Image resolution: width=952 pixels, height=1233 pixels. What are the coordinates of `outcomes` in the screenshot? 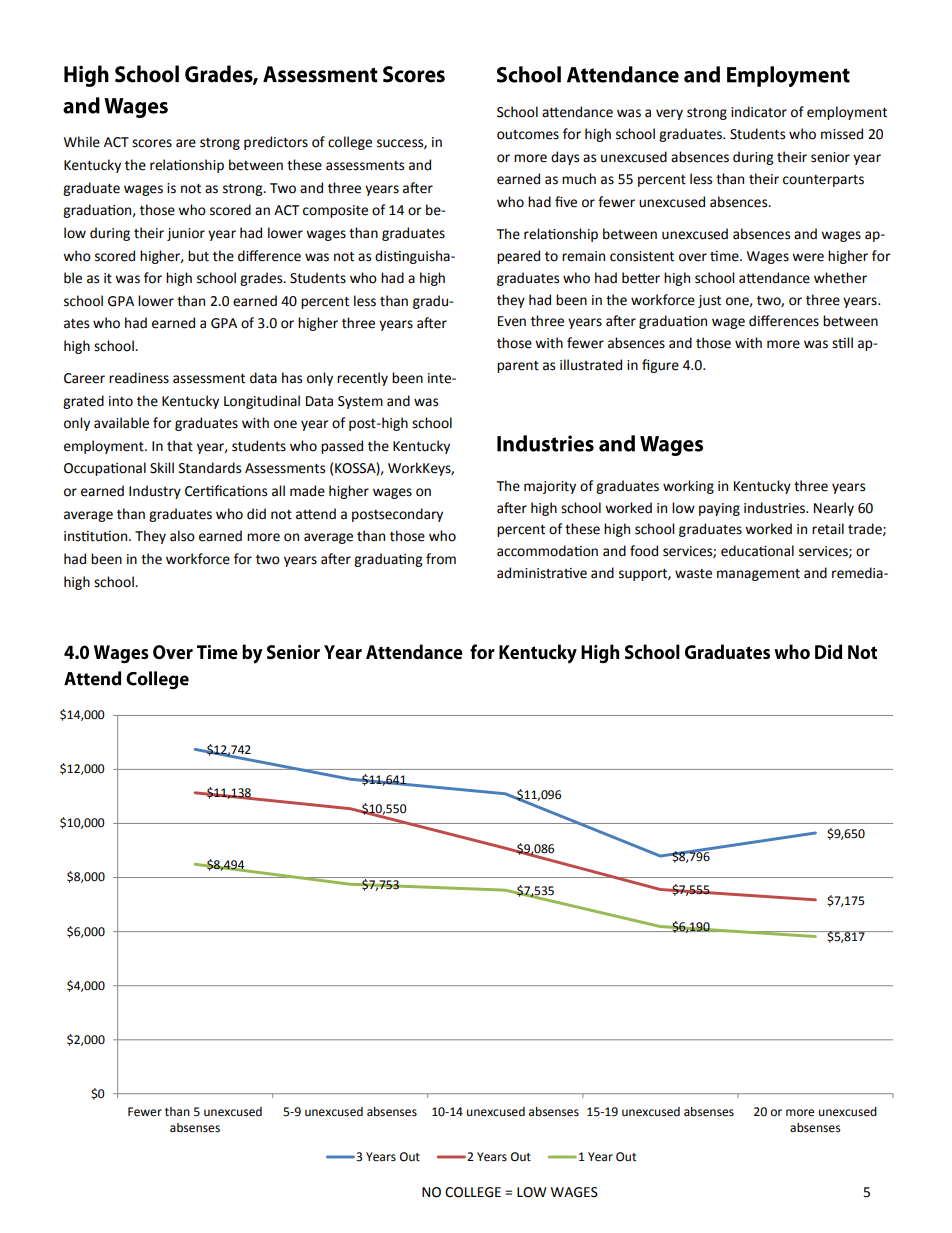 It's located at (528, 135).
